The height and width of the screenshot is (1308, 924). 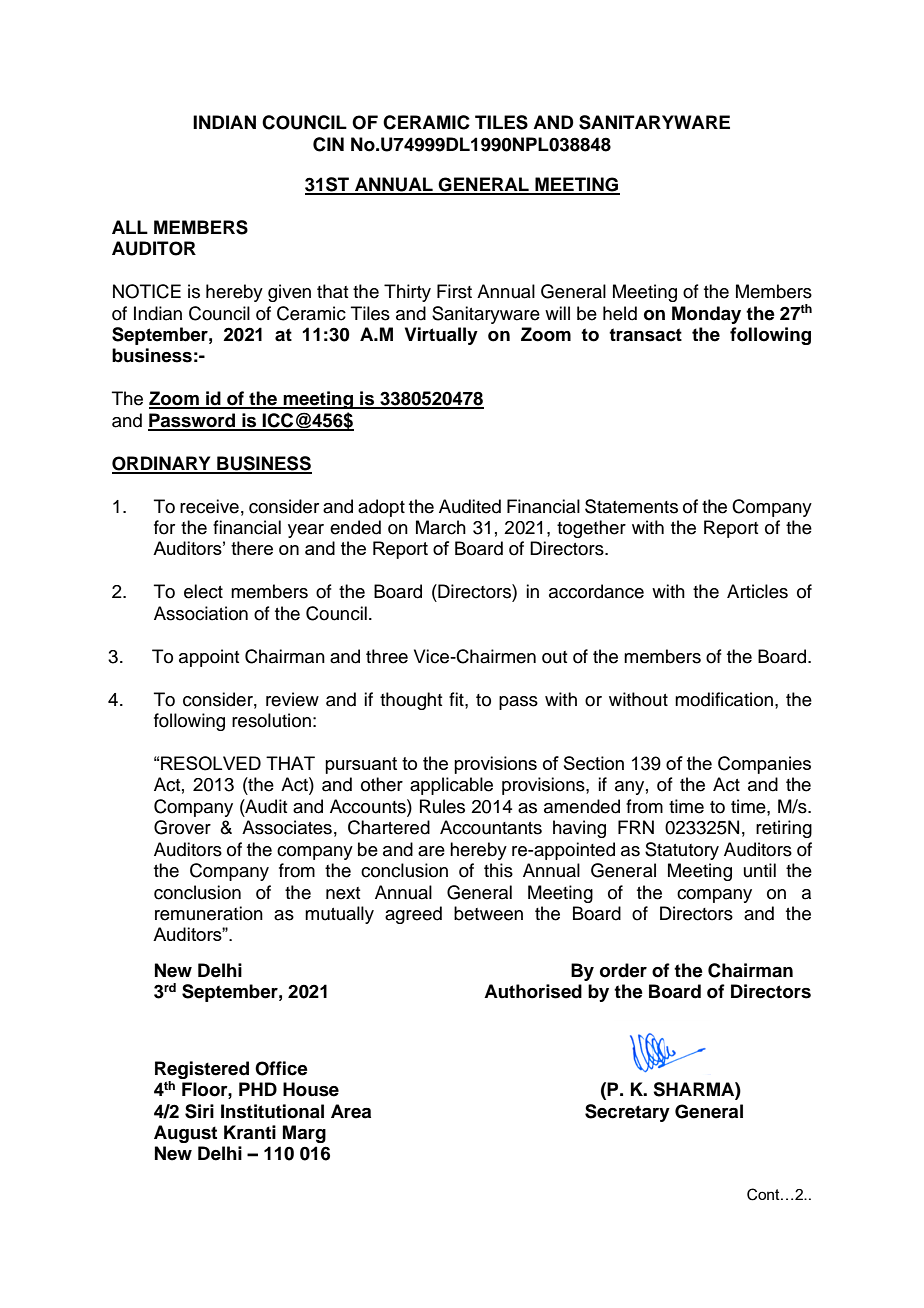 I want to click on Statements, so click(x=631, y=506).
